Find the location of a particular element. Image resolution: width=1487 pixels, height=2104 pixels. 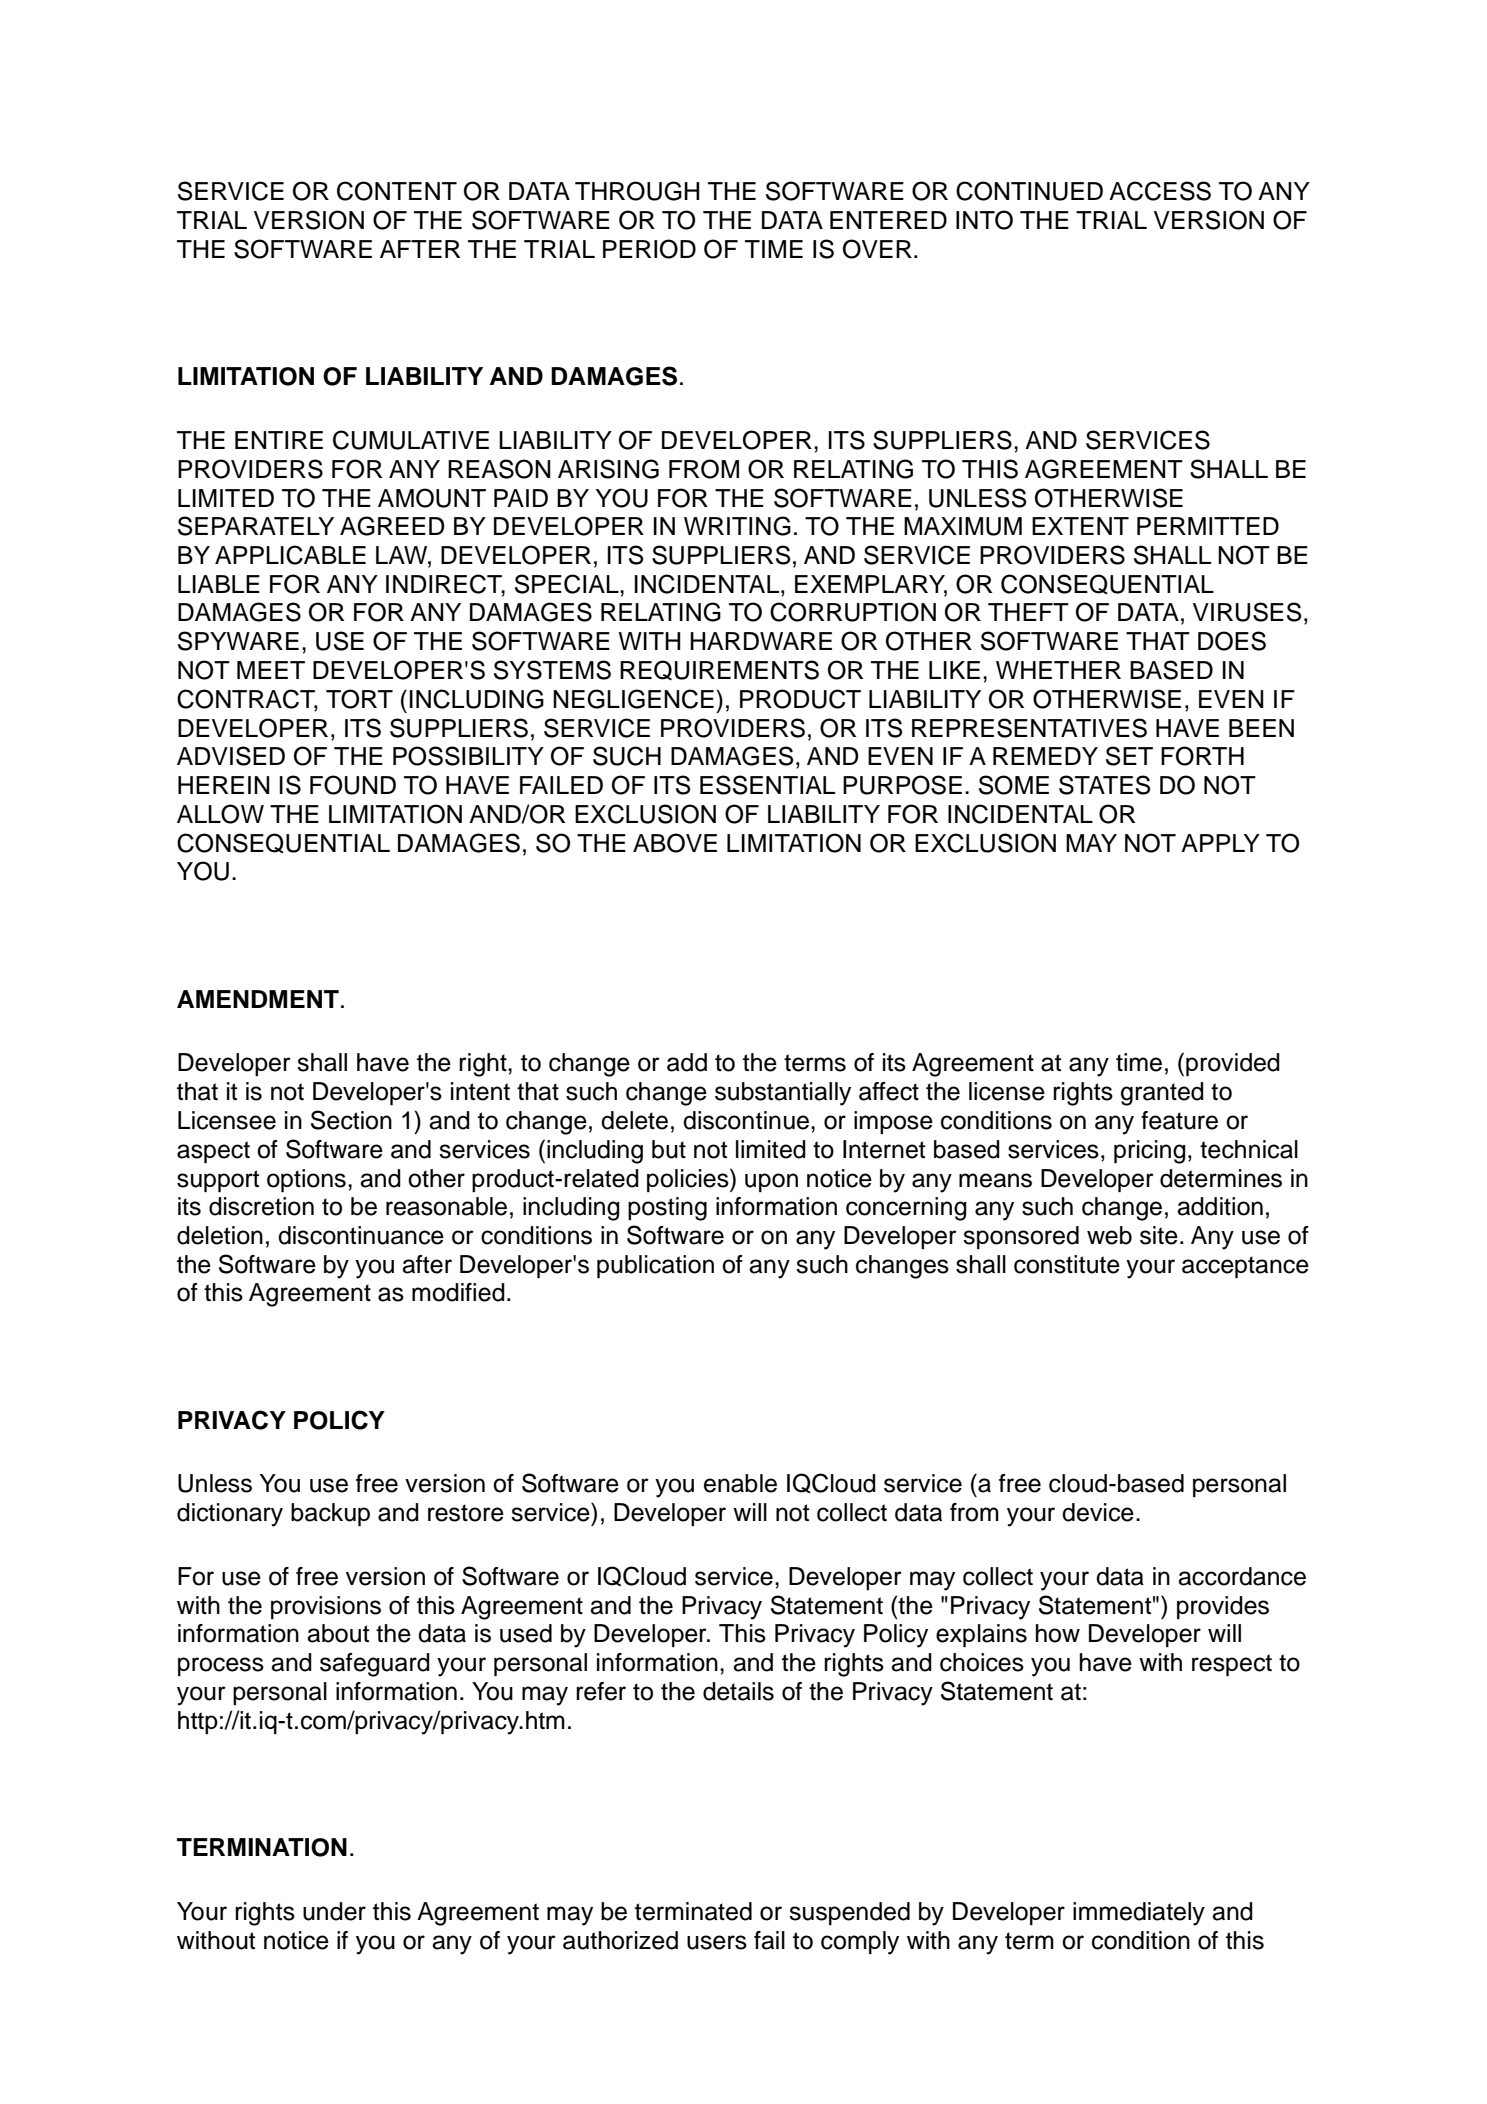

Section is located at coordinates (351, 1120).
